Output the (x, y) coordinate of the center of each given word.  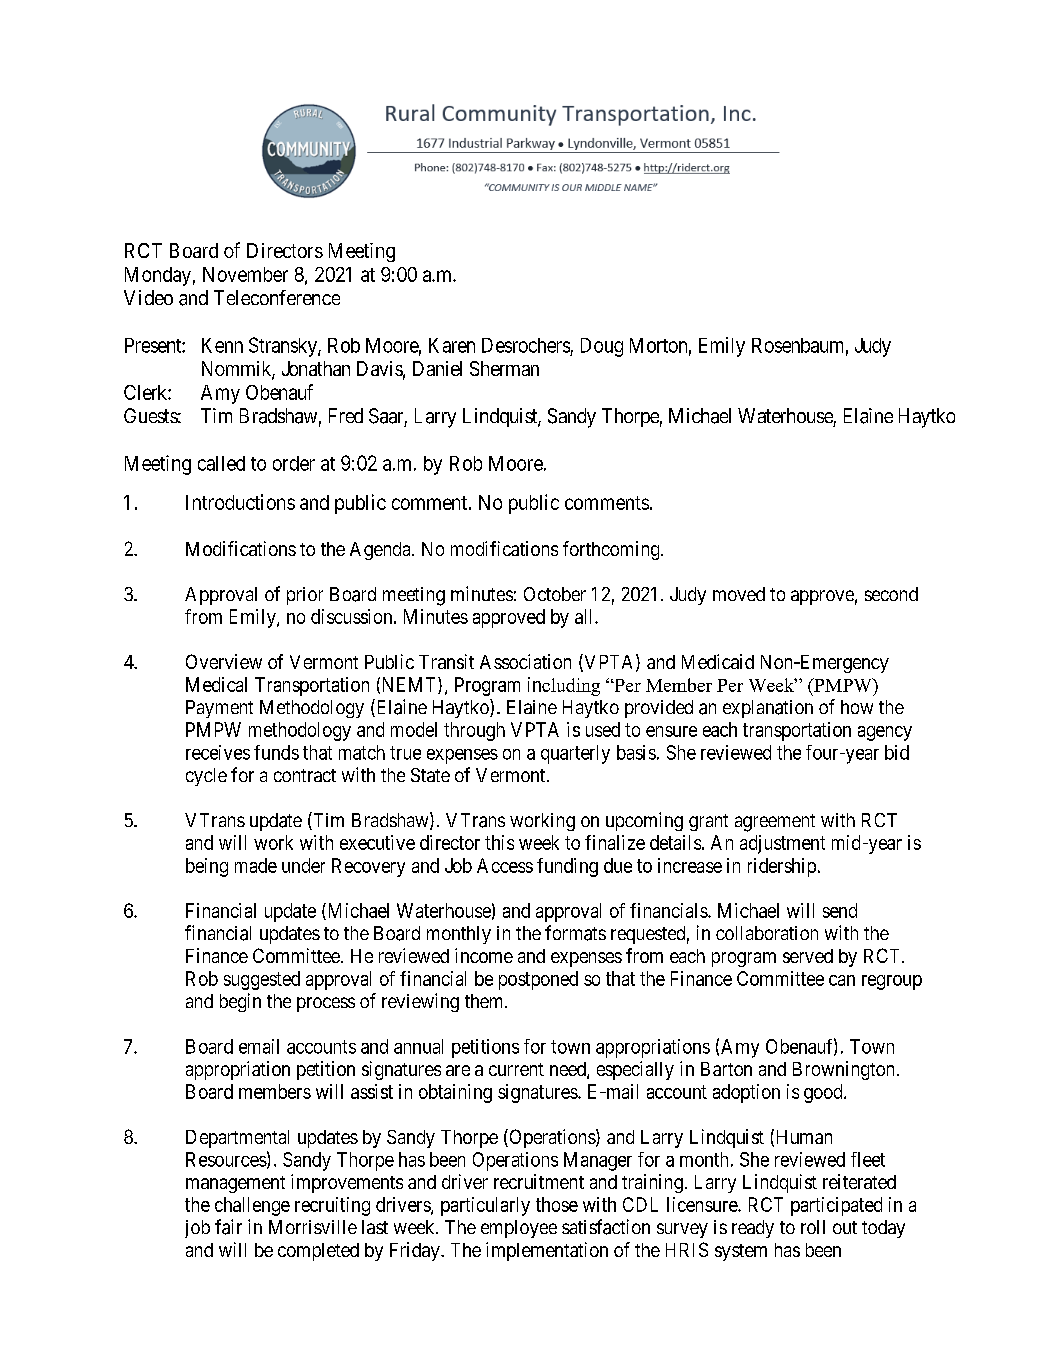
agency (885, 733)
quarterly (575, 754)
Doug (602, 347)
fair (228, 1227)
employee (519, 1229)
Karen (452, 345)
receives (218, 752)
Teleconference (277, 297)
